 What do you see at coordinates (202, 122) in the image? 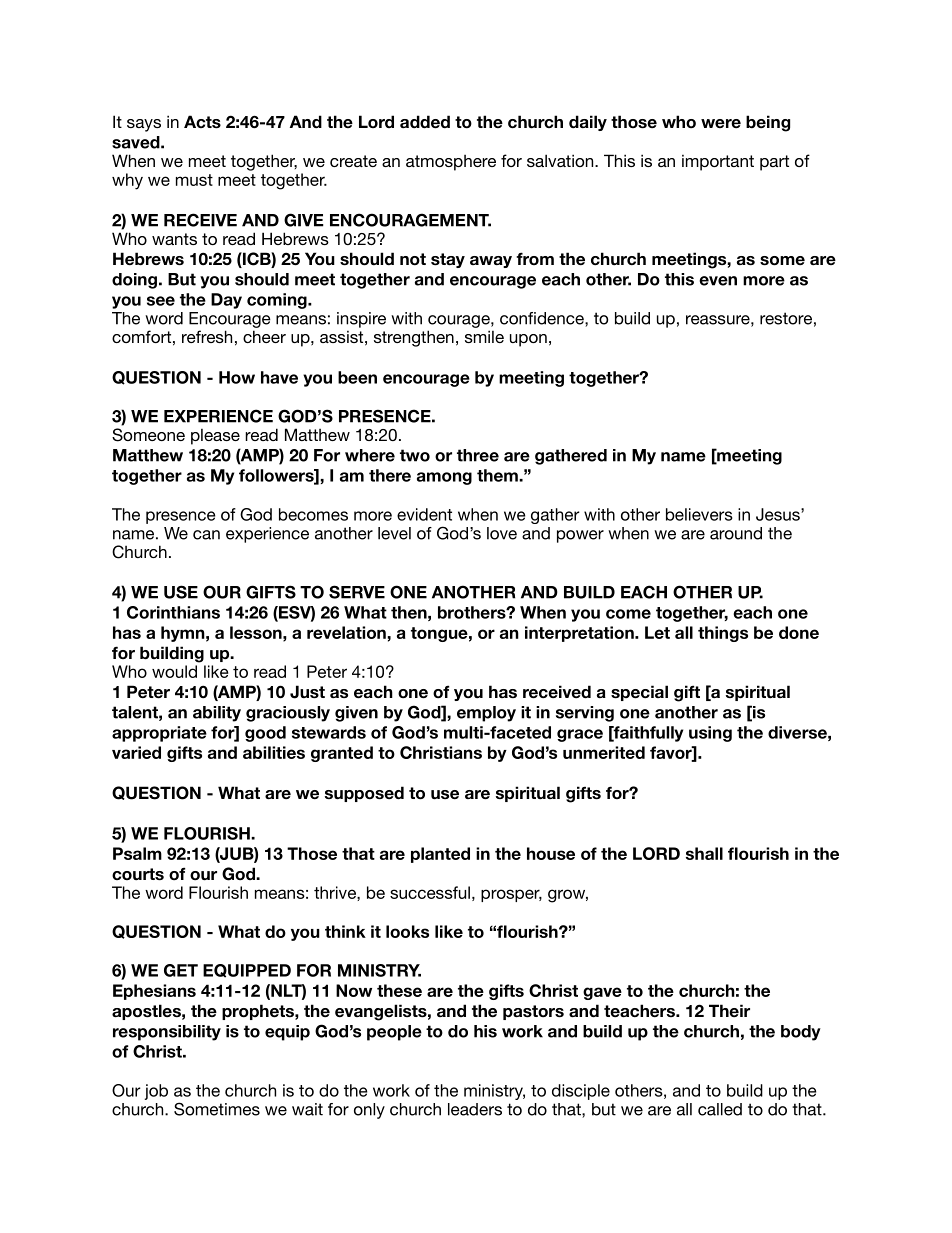
I see `Acts` at bounding box center [202, 122].
